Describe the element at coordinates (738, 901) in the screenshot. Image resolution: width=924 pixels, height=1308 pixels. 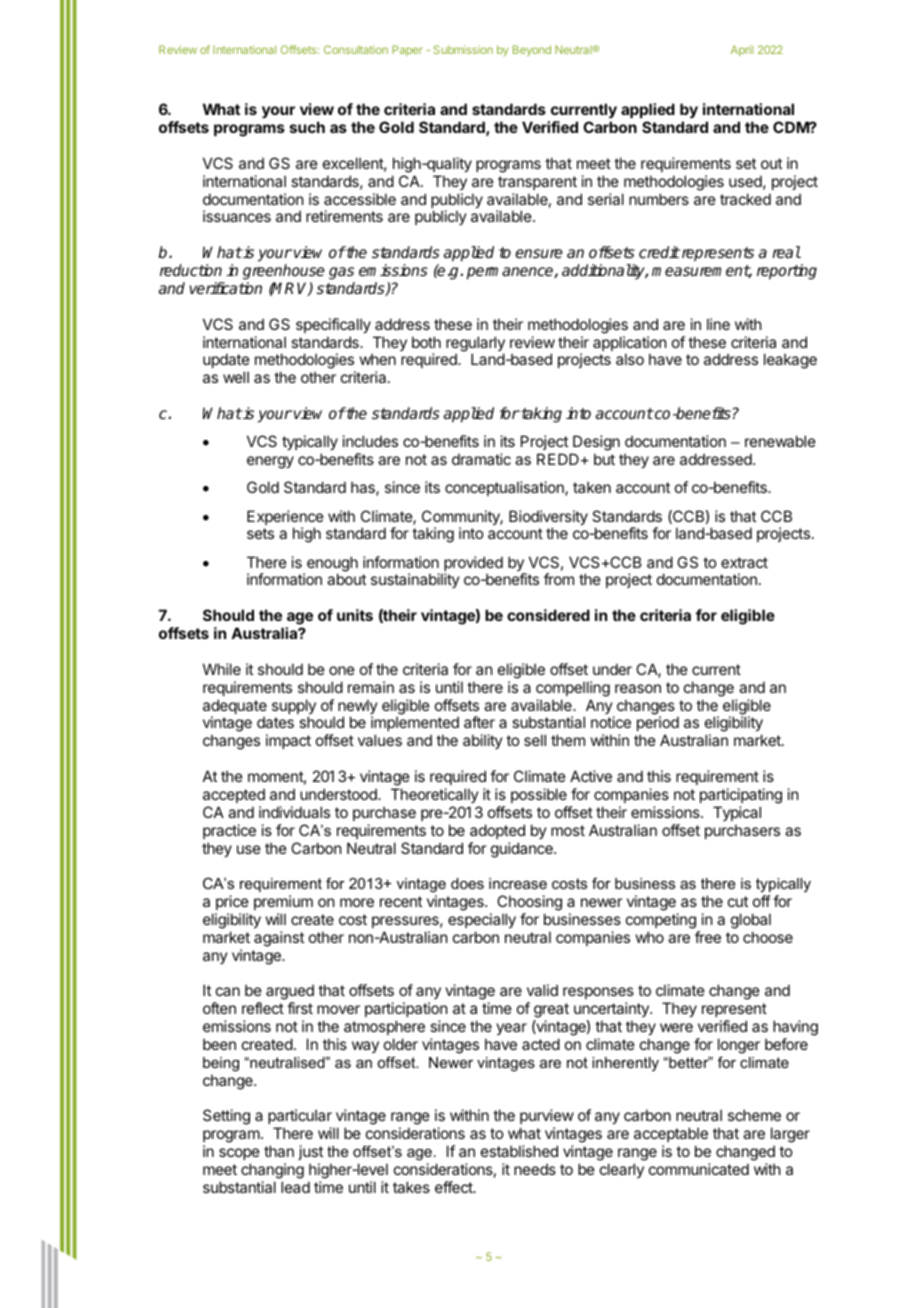
I see `cut` at that location.
